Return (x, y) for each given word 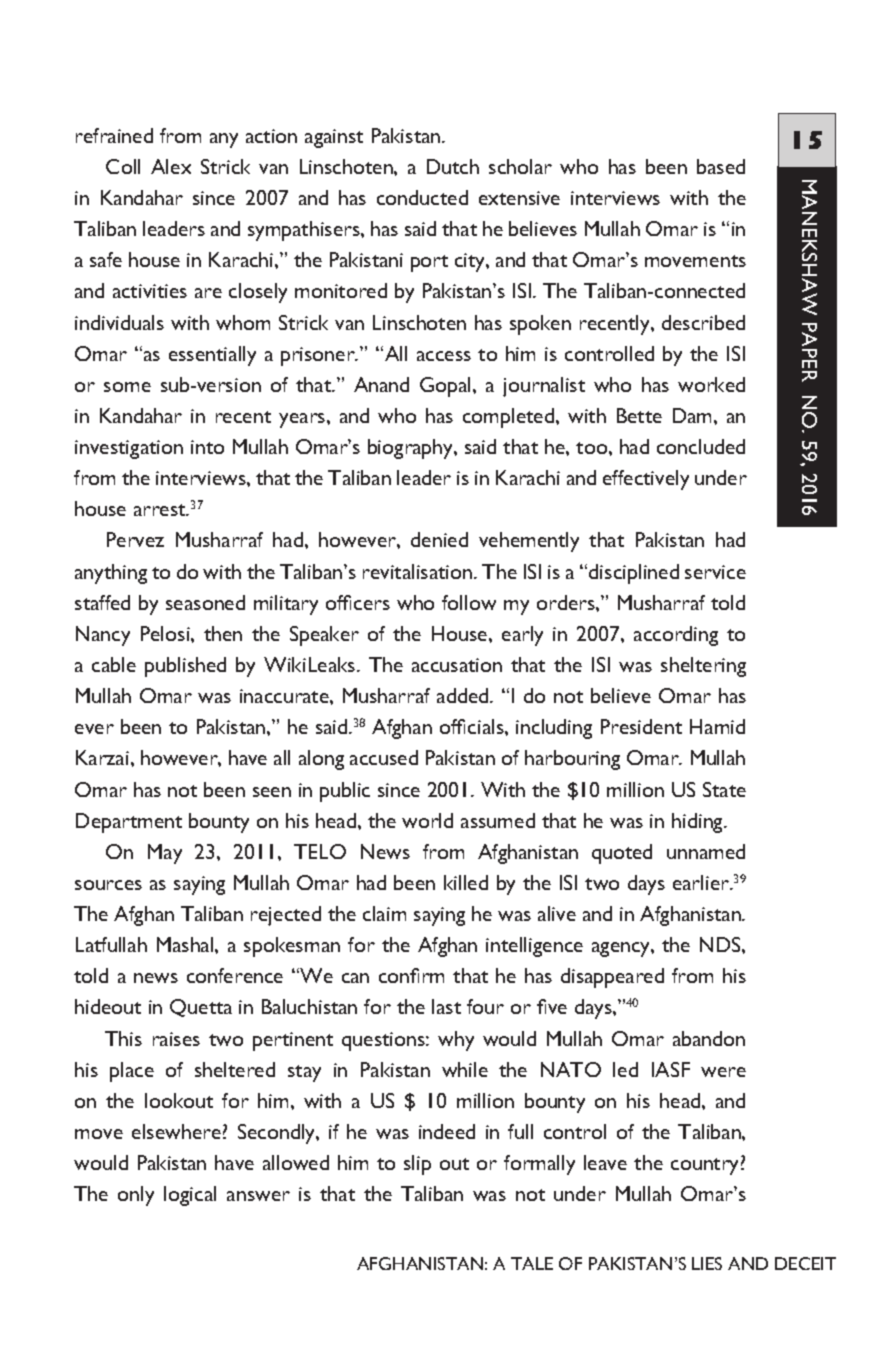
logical (190, 1196)
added (464, 695)
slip (417, 1165)
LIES (707, 1263)
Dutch (453, 166)
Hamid (717, 726)
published (185, 667)
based (721, 166)
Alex (171, 166)
